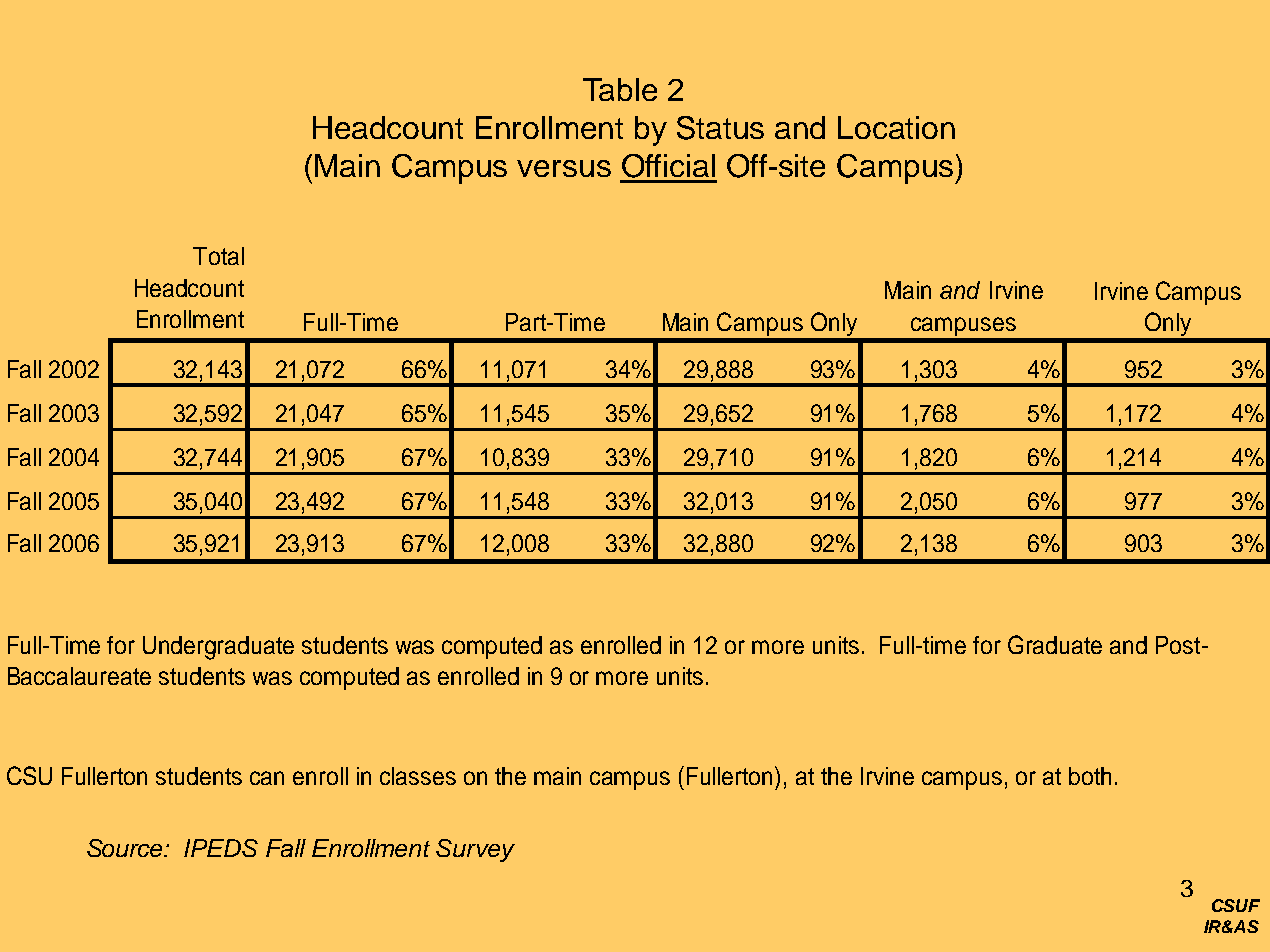 The height and width of the document is (952, 1270). What do you see at coordinates (221, 848) in the document?
I see `IPEDS` at bounding box center [221, 848].
